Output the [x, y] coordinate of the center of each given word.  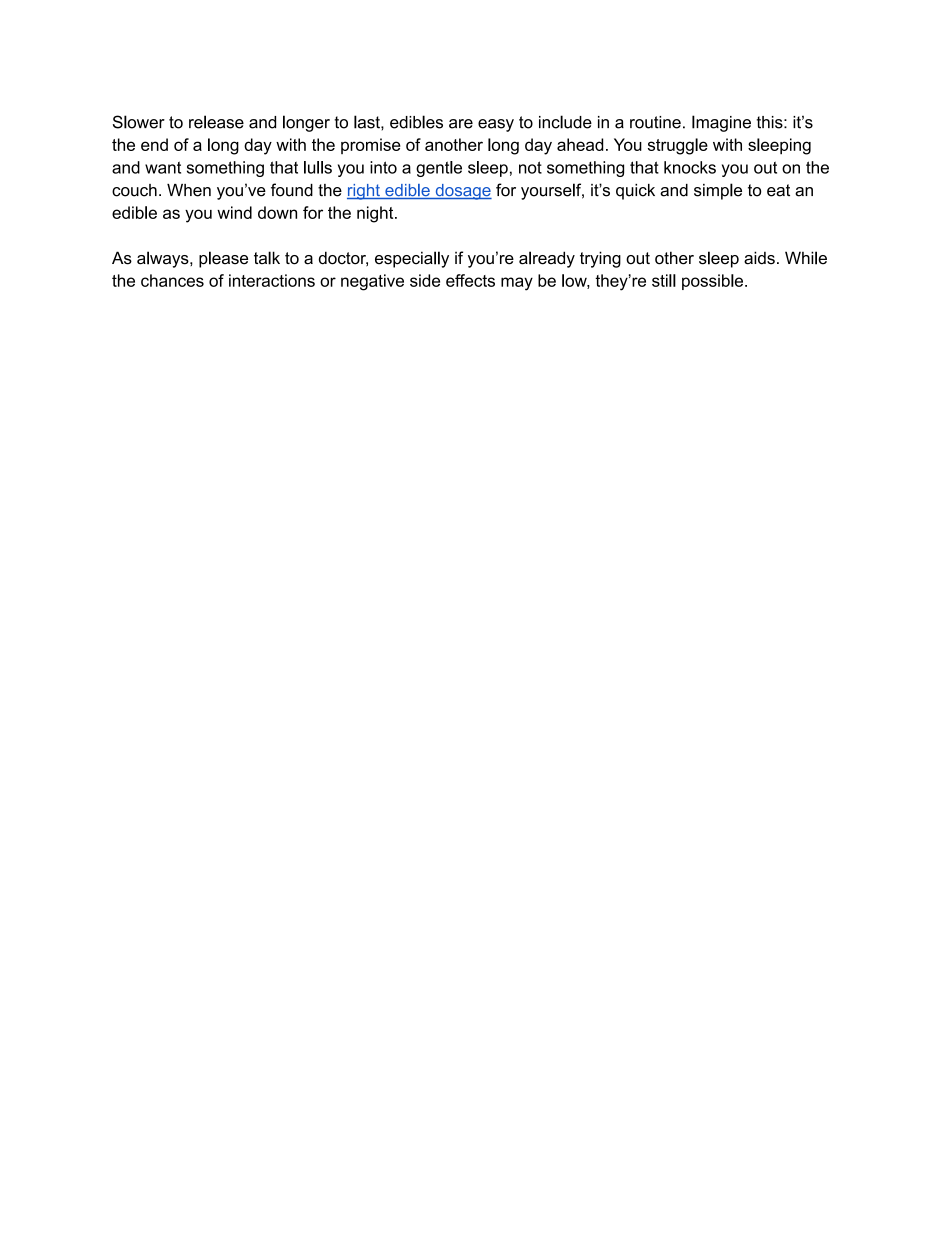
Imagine [721, 123]
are [461, 124]
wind [234, 212]
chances [172, 280]
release [216, 122]
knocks [690, 167]
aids [759, 258]
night [376, 214]
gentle [439, 169]
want [163, 167]
